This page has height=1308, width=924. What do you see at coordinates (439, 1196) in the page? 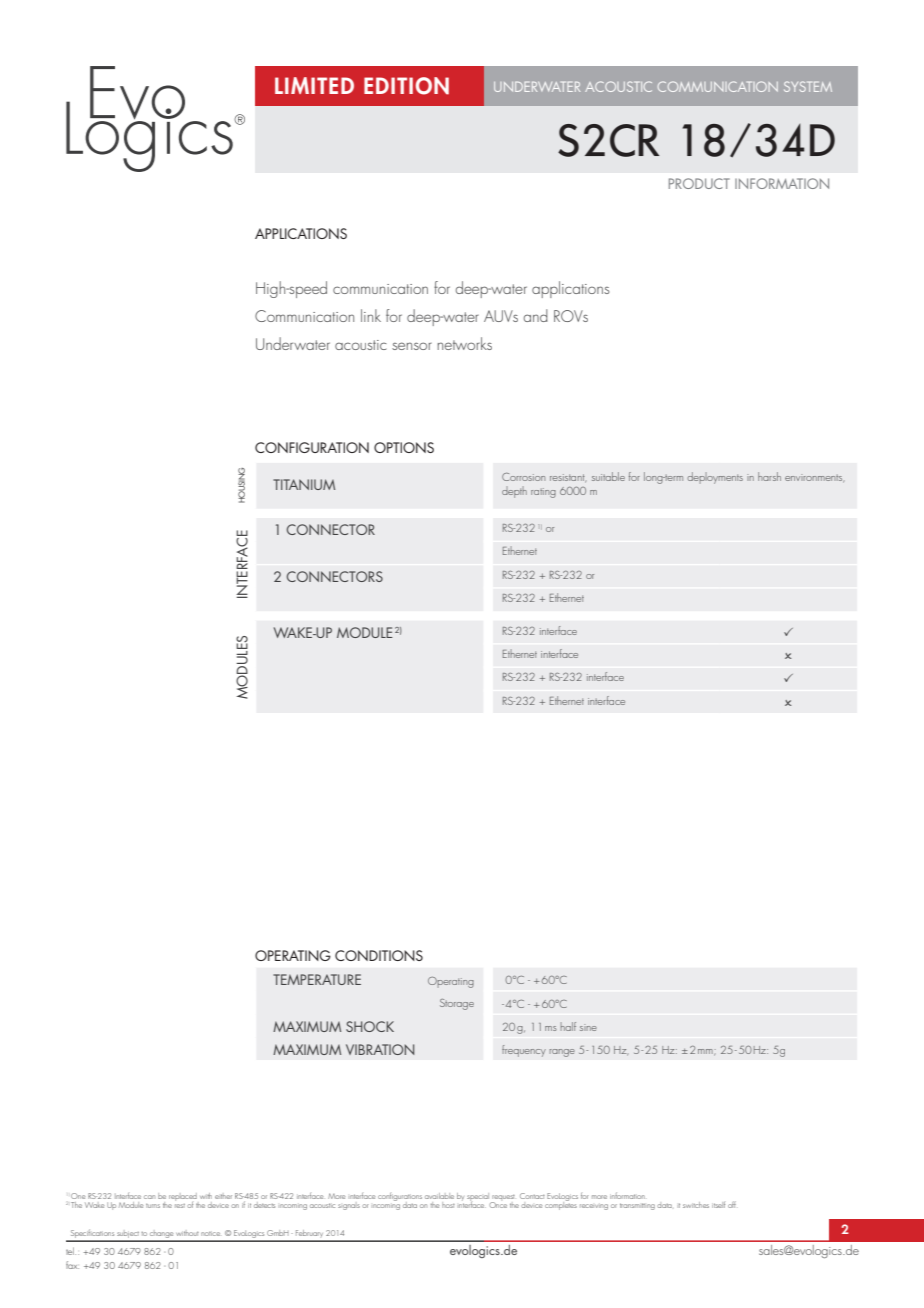
I see `available` at bounding box center [439, 1196].
